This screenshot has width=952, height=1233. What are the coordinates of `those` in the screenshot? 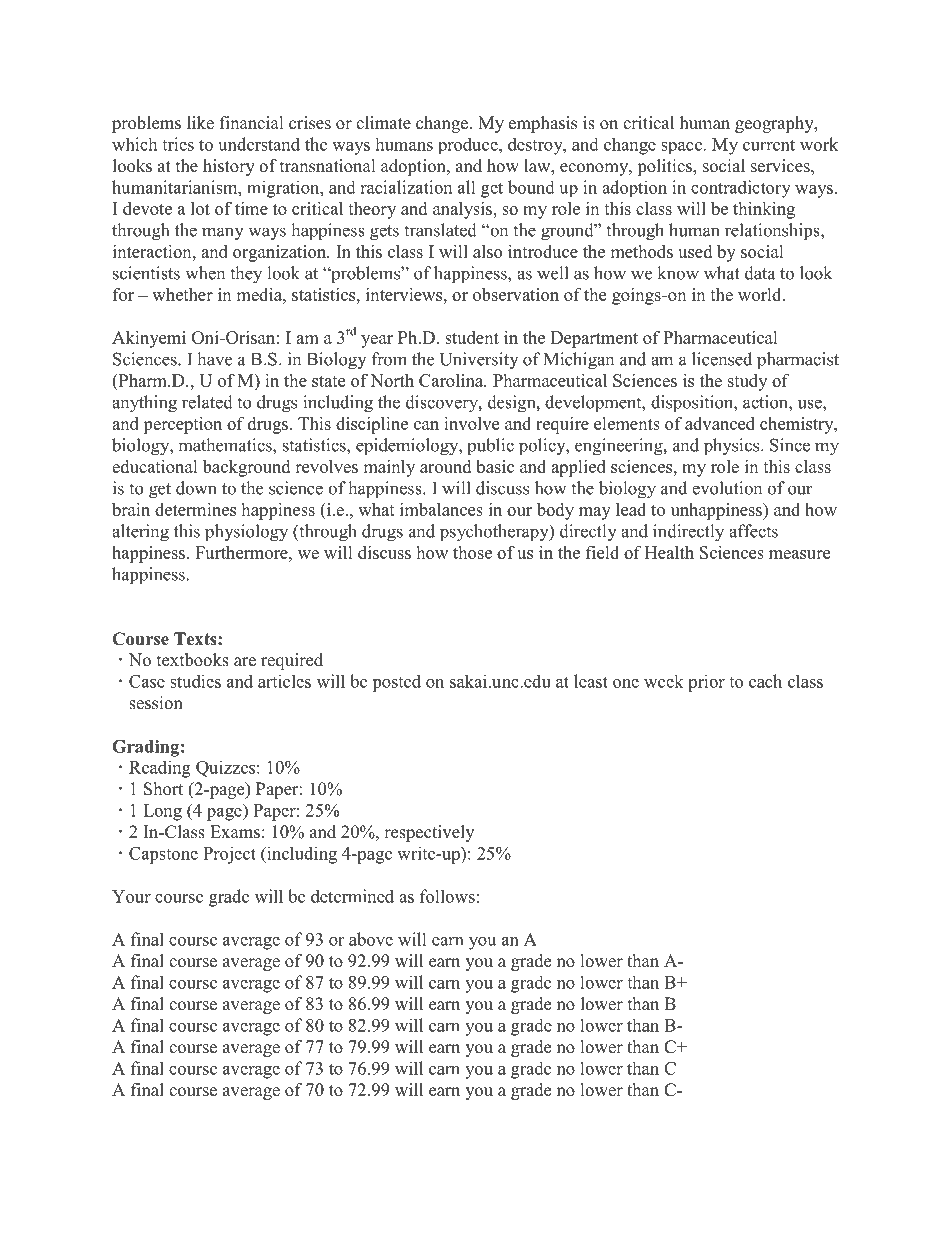 It's located at (472, 552).
